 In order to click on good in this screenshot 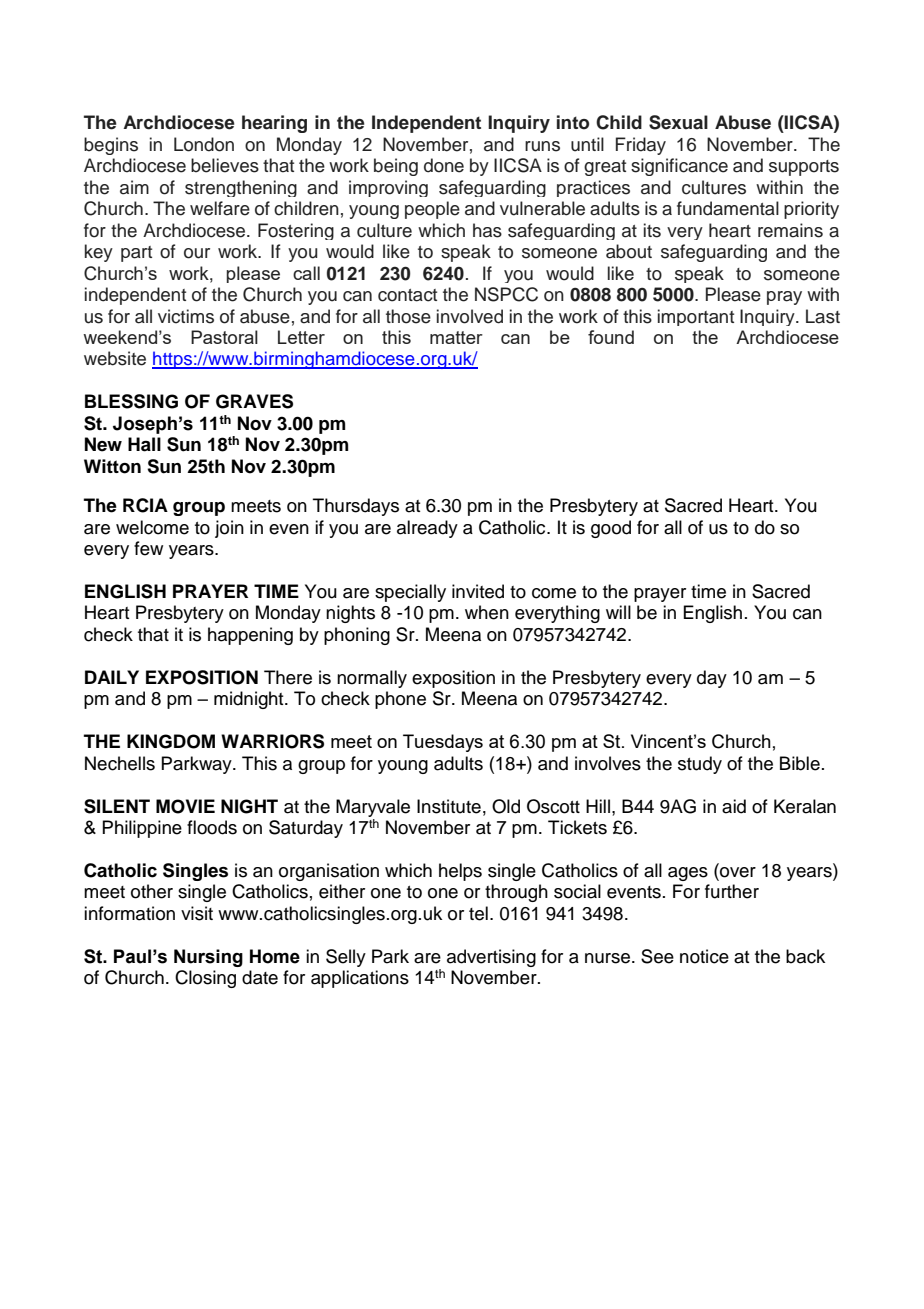, I will do `click(611, 529)`.
